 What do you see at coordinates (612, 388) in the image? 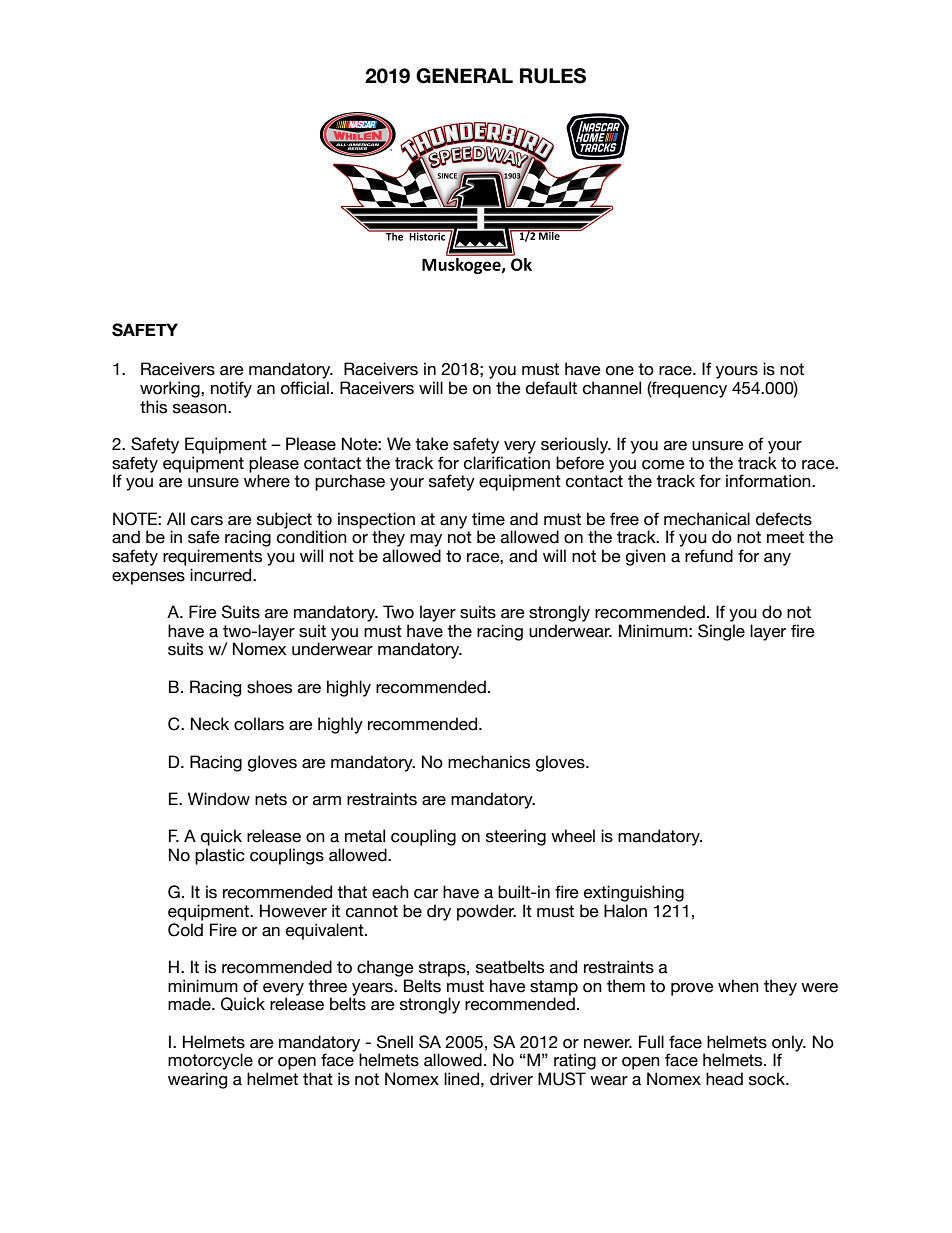
I see `channel` at bounding box center [612, 388].
